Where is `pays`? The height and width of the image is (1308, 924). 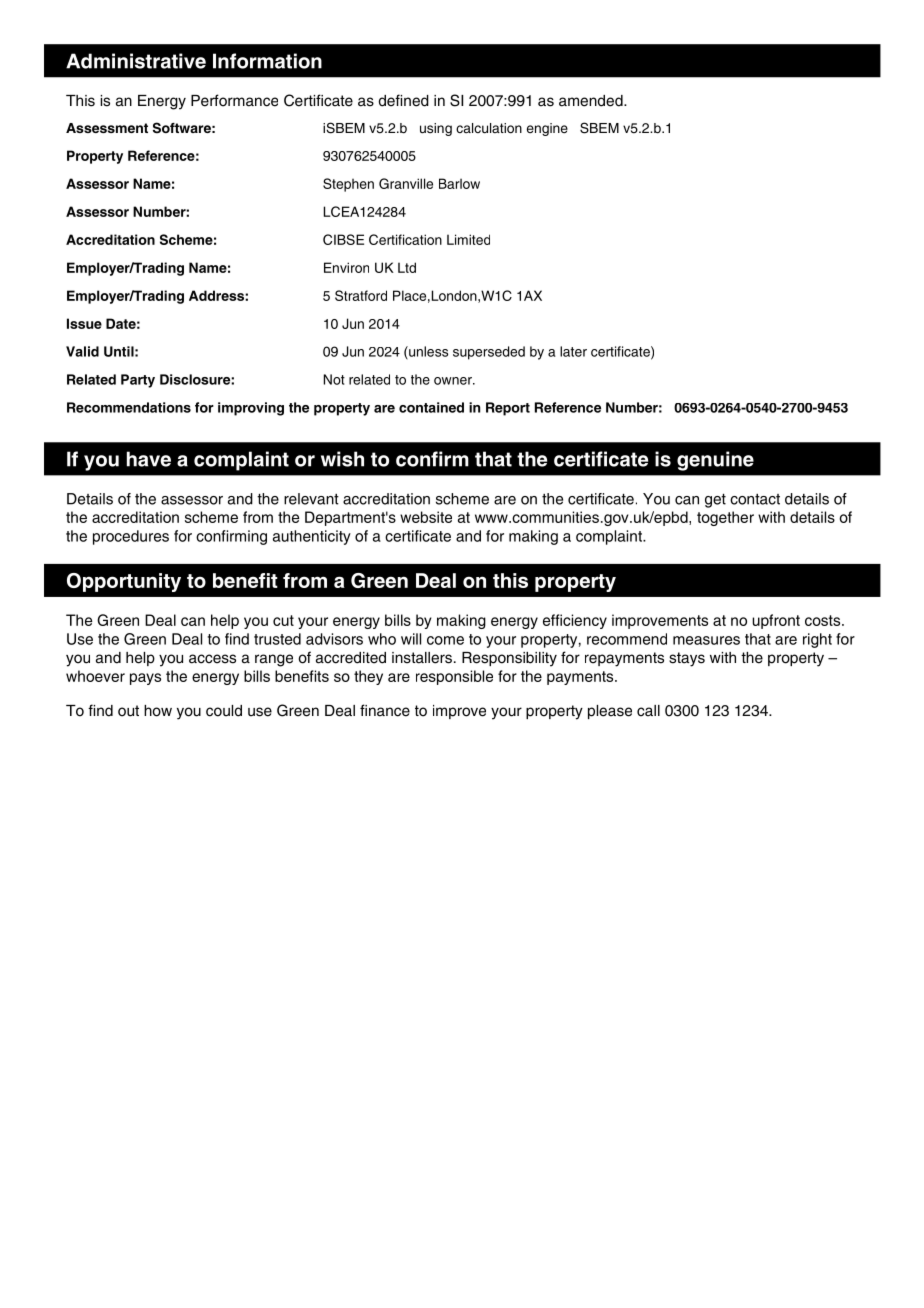
pays is located at coordinates (145, 679).
